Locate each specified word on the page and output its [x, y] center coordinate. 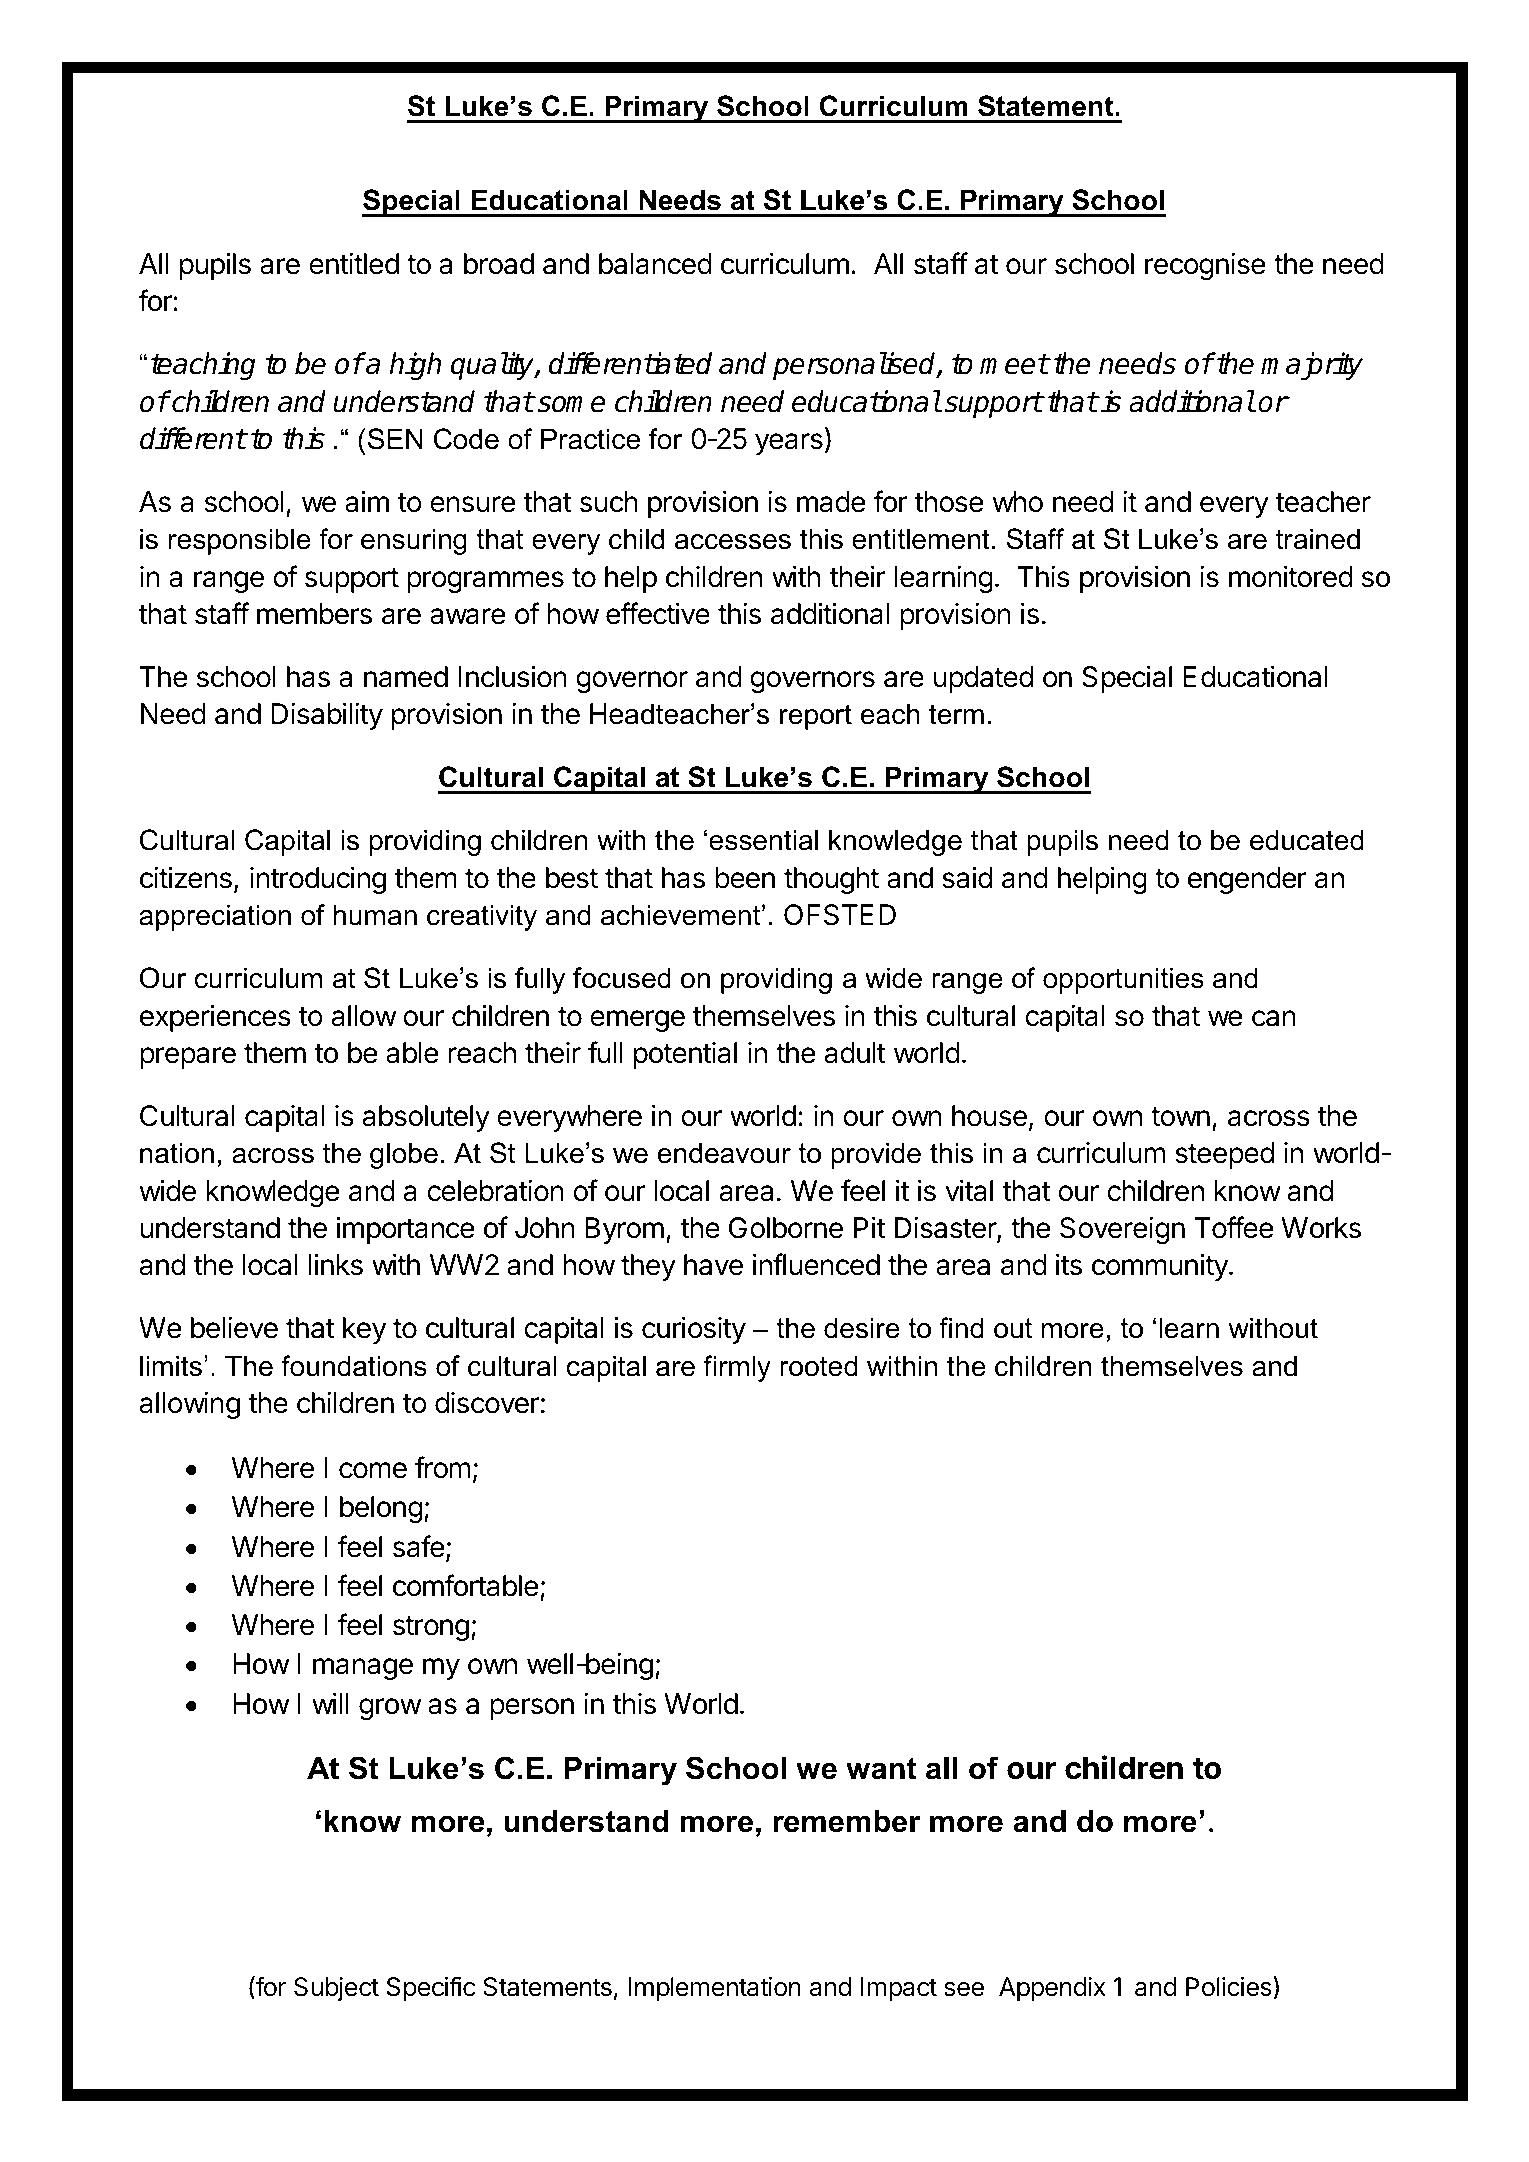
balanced [655, 264]
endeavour [724, 1153]
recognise [1205, 266]
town [1180, 1117]
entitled [354, 264]
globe [404, 1155]
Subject [336, 1989]
